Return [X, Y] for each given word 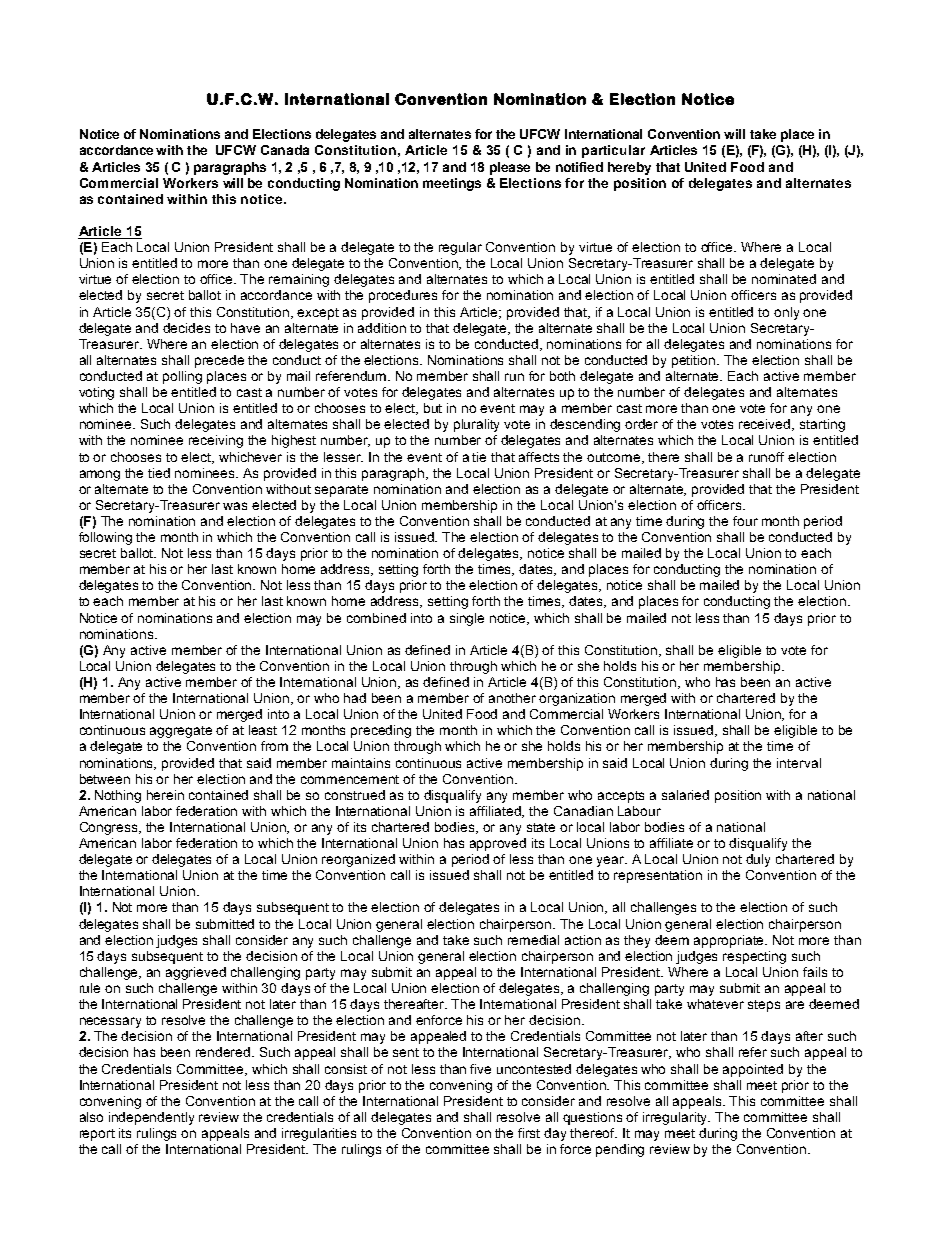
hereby [629, 168]
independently [151, 1118]
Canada [285, 150]
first [529, 1133]
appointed [753, 1070]
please [510, 168]
